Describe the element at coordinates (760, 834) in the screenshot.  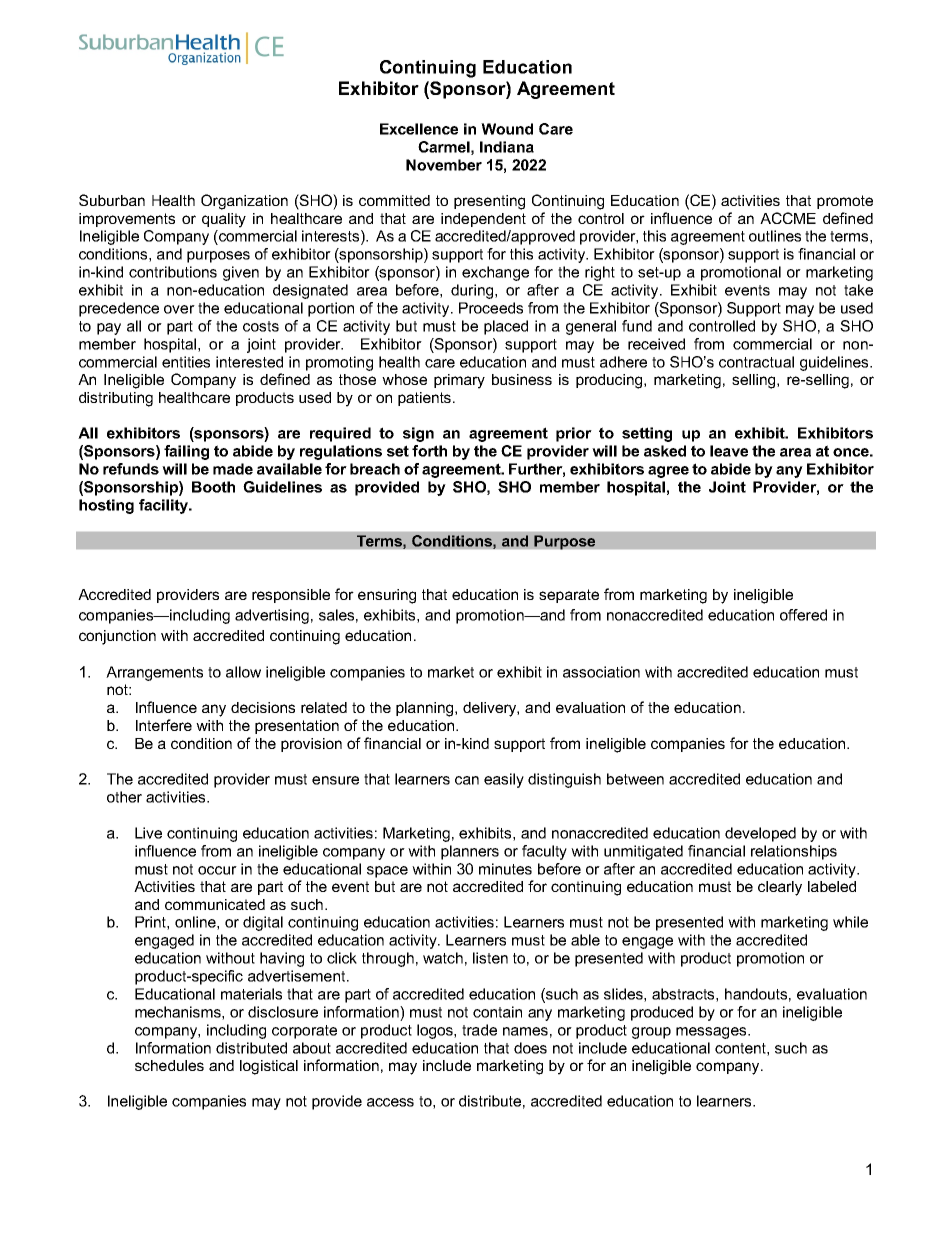
I see `developed` at that location.
